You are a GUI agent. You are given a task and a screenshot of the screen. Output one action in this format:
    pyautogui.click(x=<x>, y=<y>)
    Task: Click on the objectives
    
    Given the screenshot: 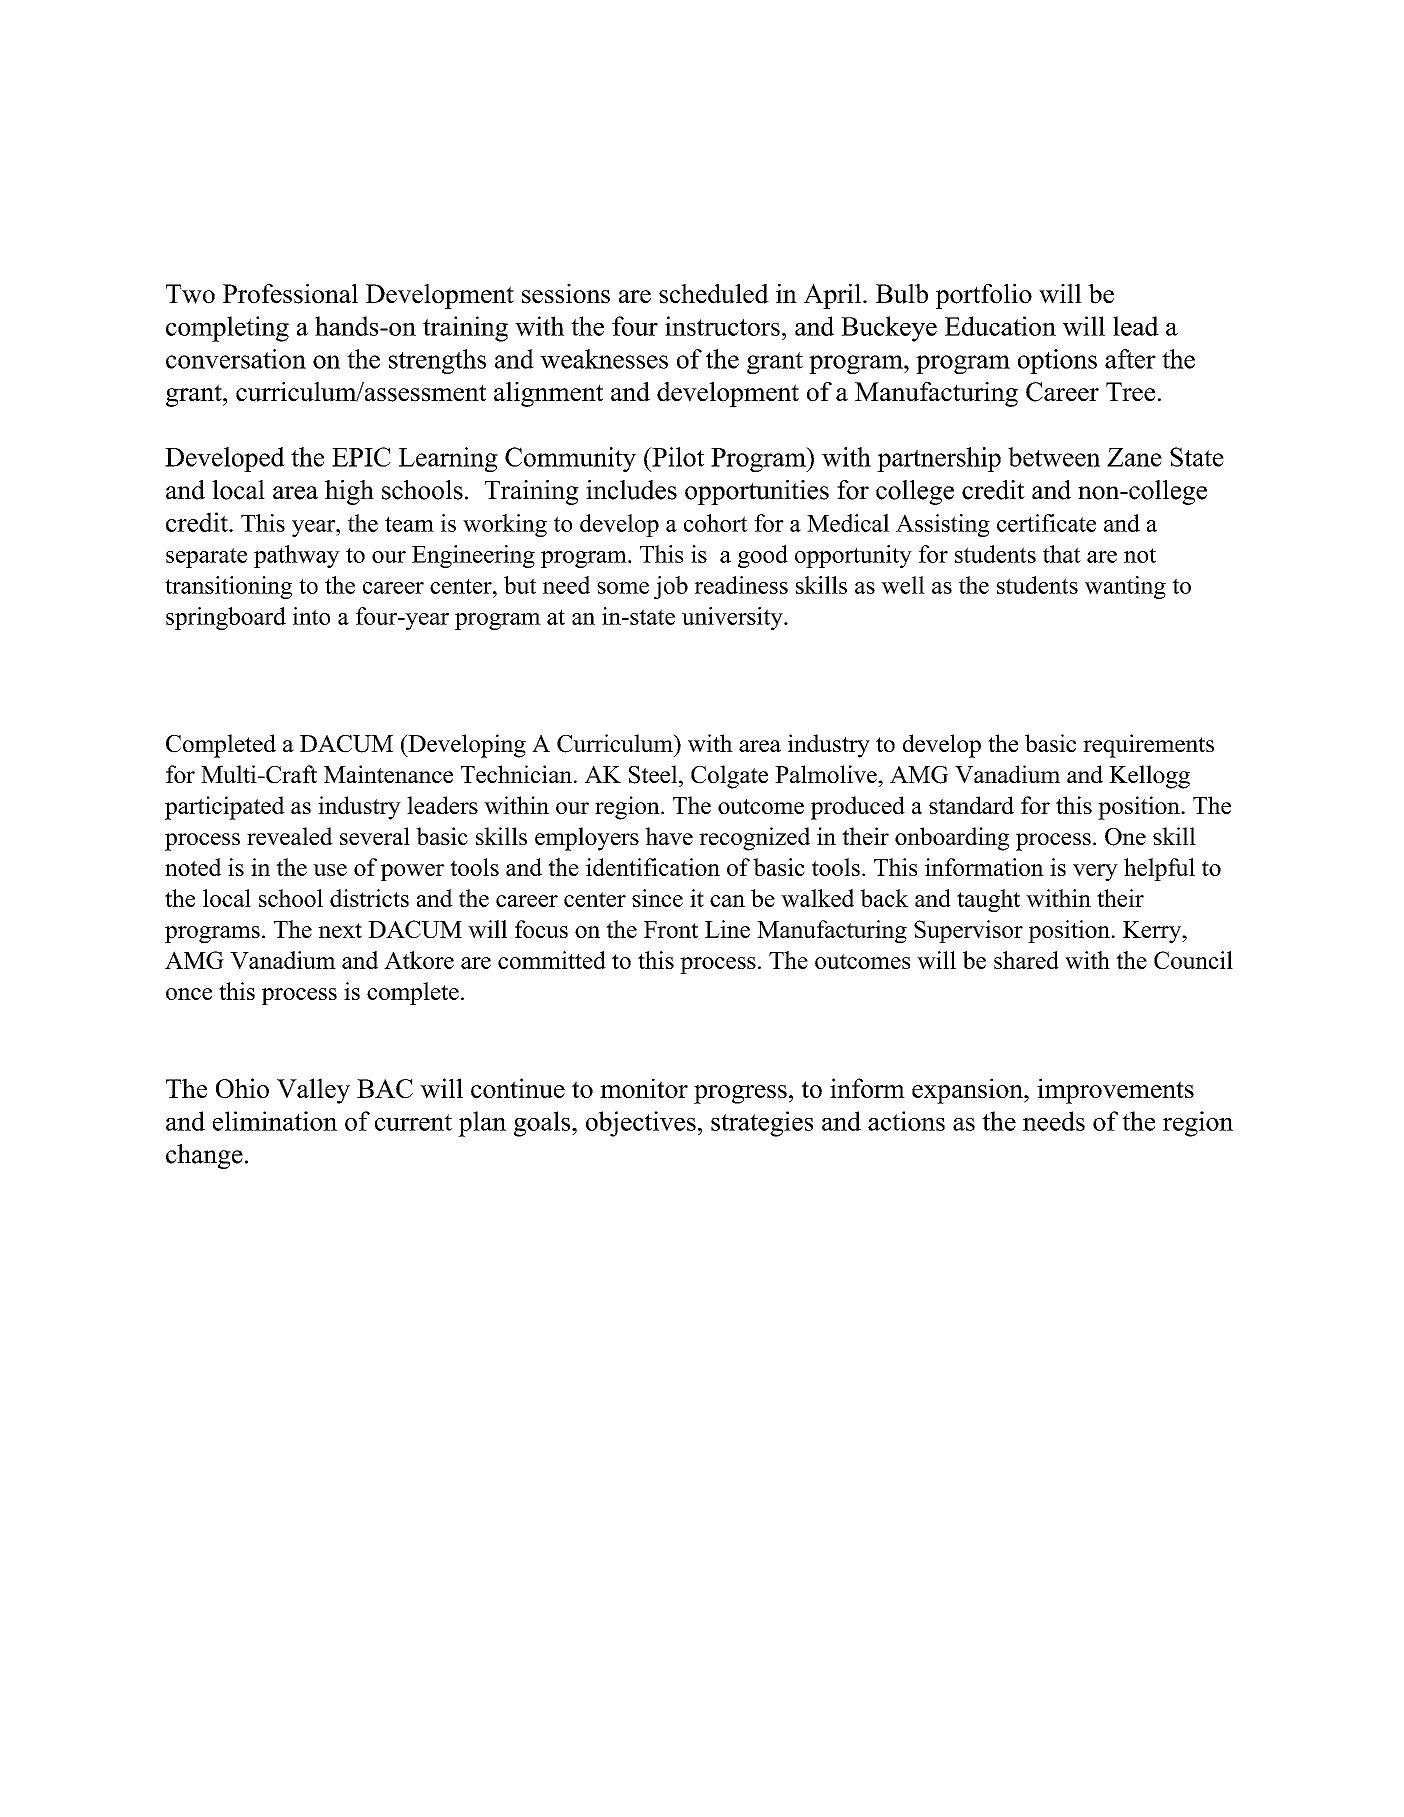 What is the action you would take?
    pyautogui.click(x=641, y=1124)
